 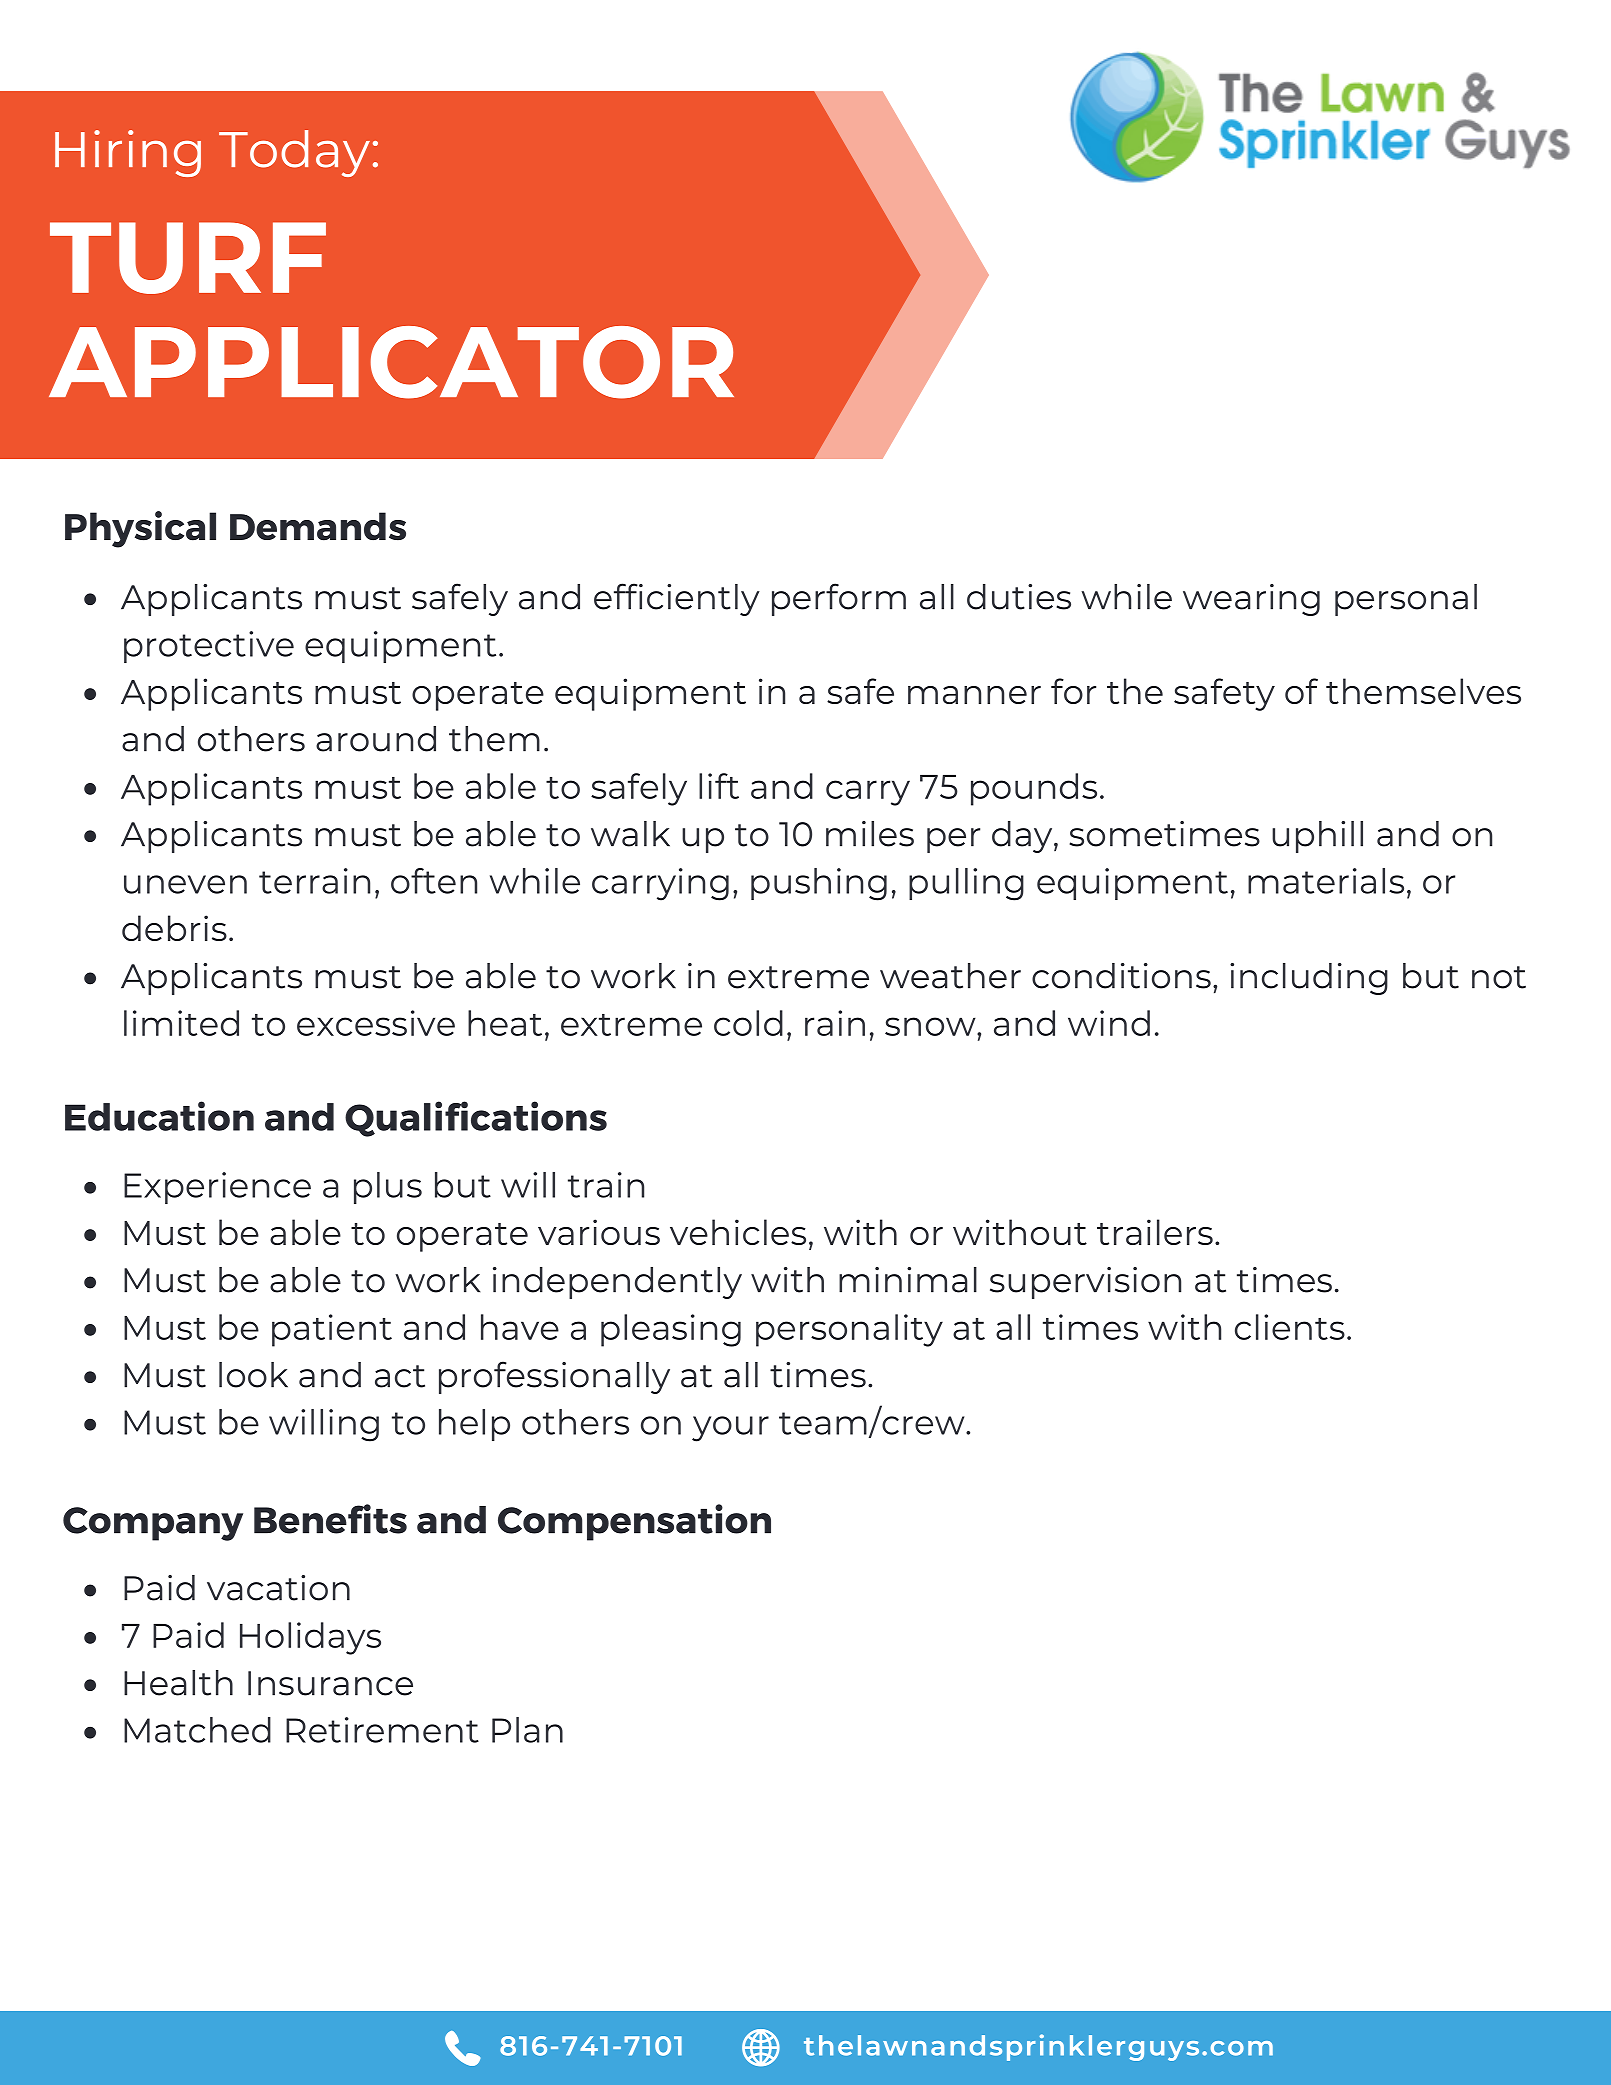 I want to click on Experience, so click(x=217, y=1188).
